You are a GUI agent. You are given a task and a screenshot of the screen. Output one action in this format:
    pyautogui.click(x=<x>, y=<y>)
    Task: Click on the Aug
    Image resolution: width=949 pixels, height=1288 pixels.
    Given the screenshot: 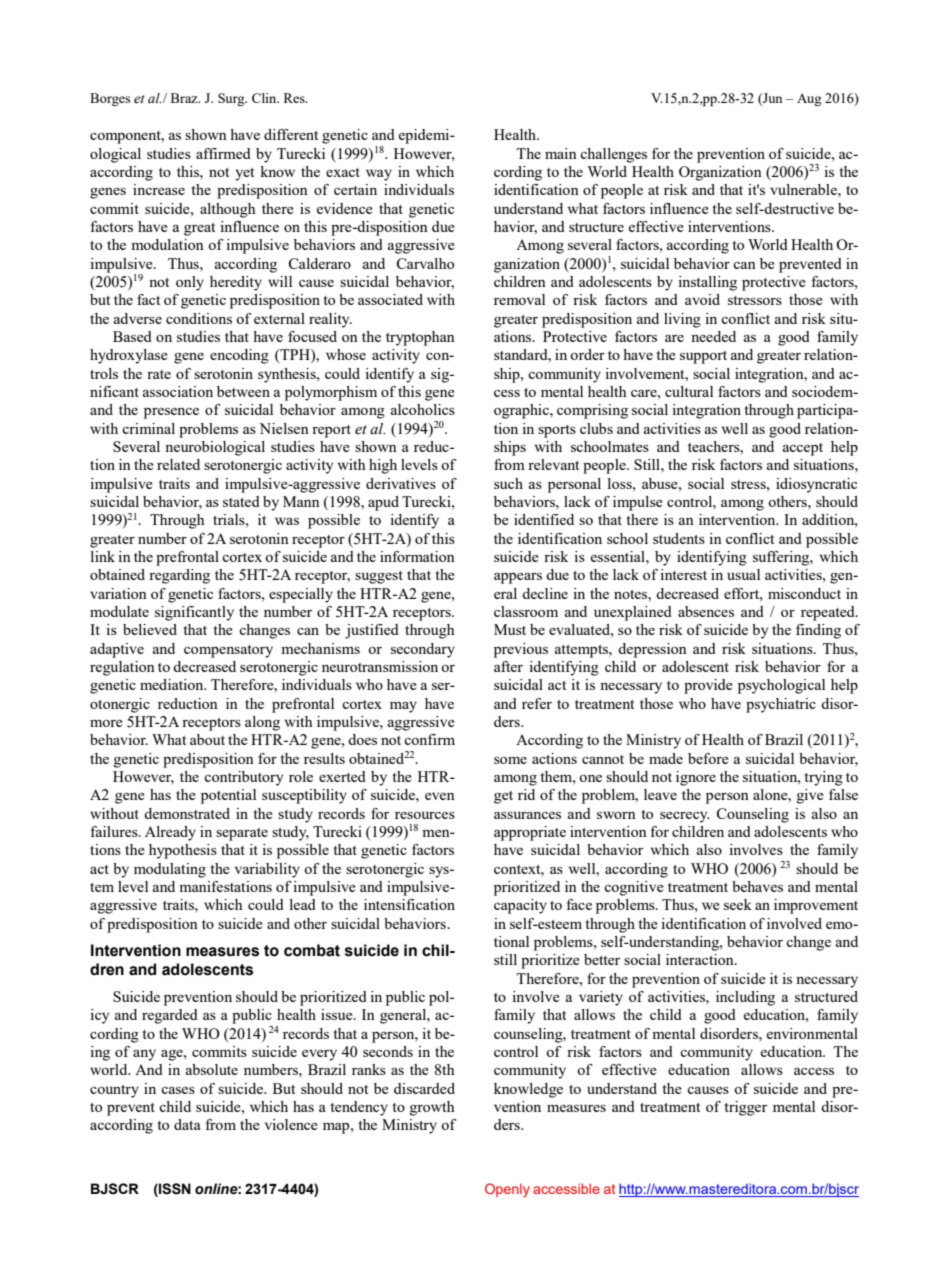 What is the action you would take?
    pyautogui.click(x=809, y=99)
